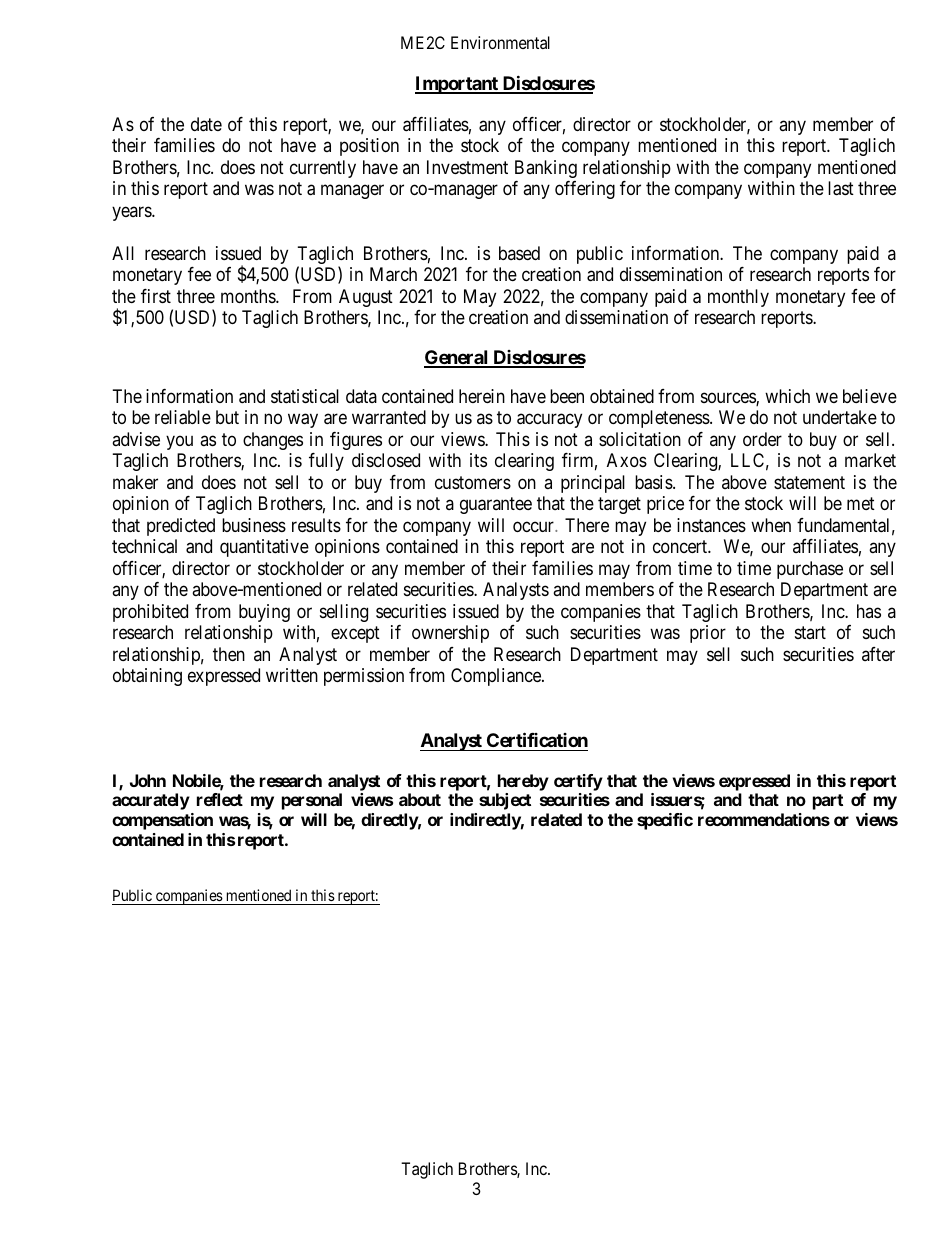 The width and height of the document is (952, 1233). What do you see at coordinates (500, 42) in the document?
I see `Environmental` at bounding box center [500, 42].
